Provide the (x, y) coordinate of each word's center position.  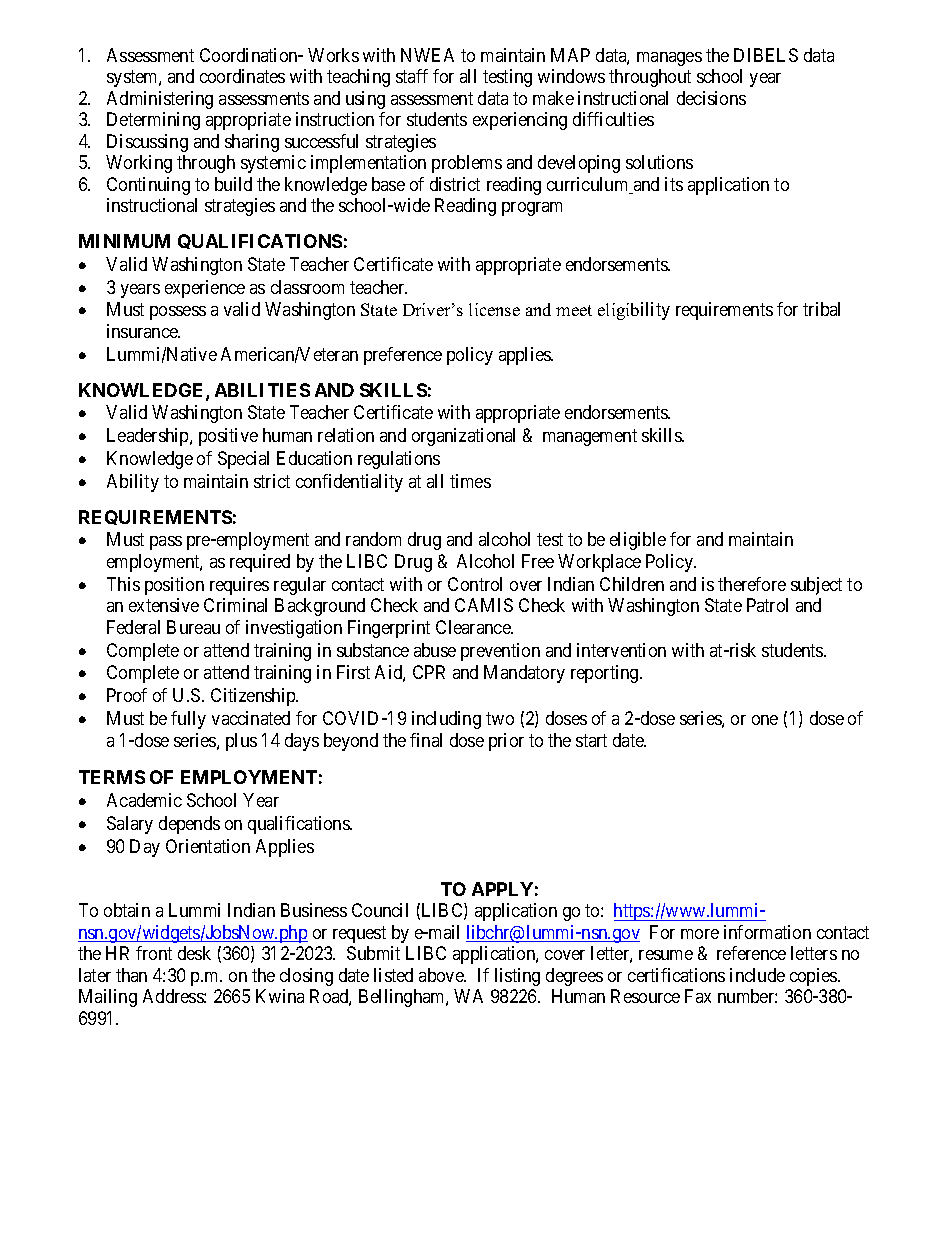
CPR (429, 672)
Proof (127, 695)
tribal (821, 309)
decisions (711, 98)
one (765, 720)
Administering (160, 100)
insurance (143, 331)
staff (412, 76)
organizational (463, 437)
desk (194, 953)
